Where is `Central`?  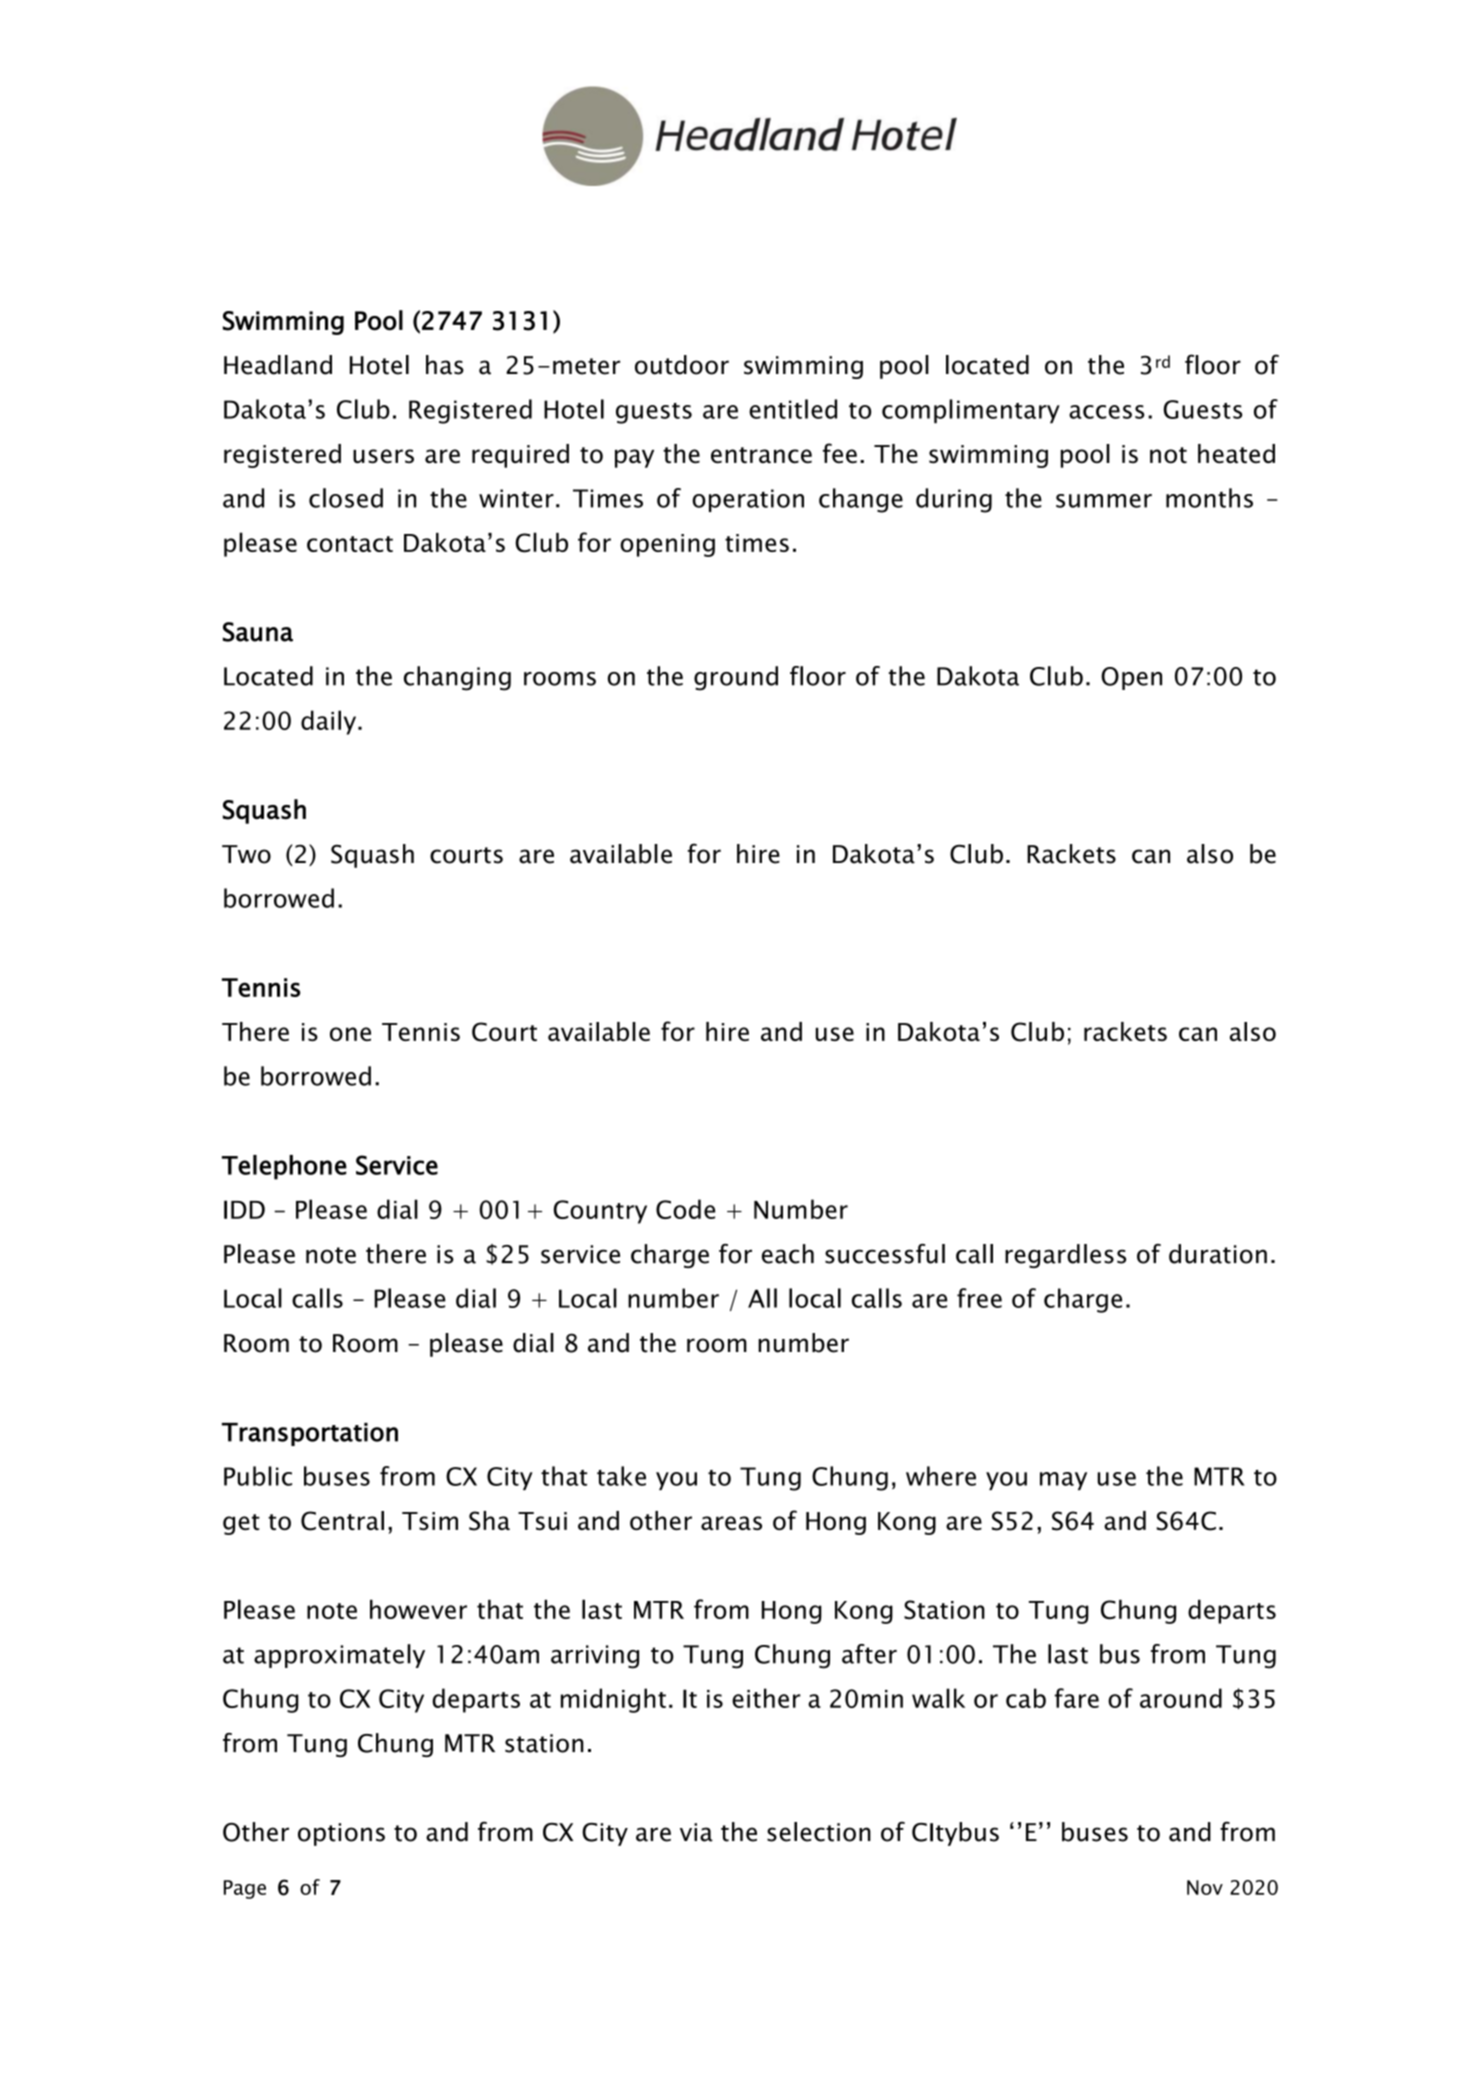 Central is located at coordinates (342, 1521).
